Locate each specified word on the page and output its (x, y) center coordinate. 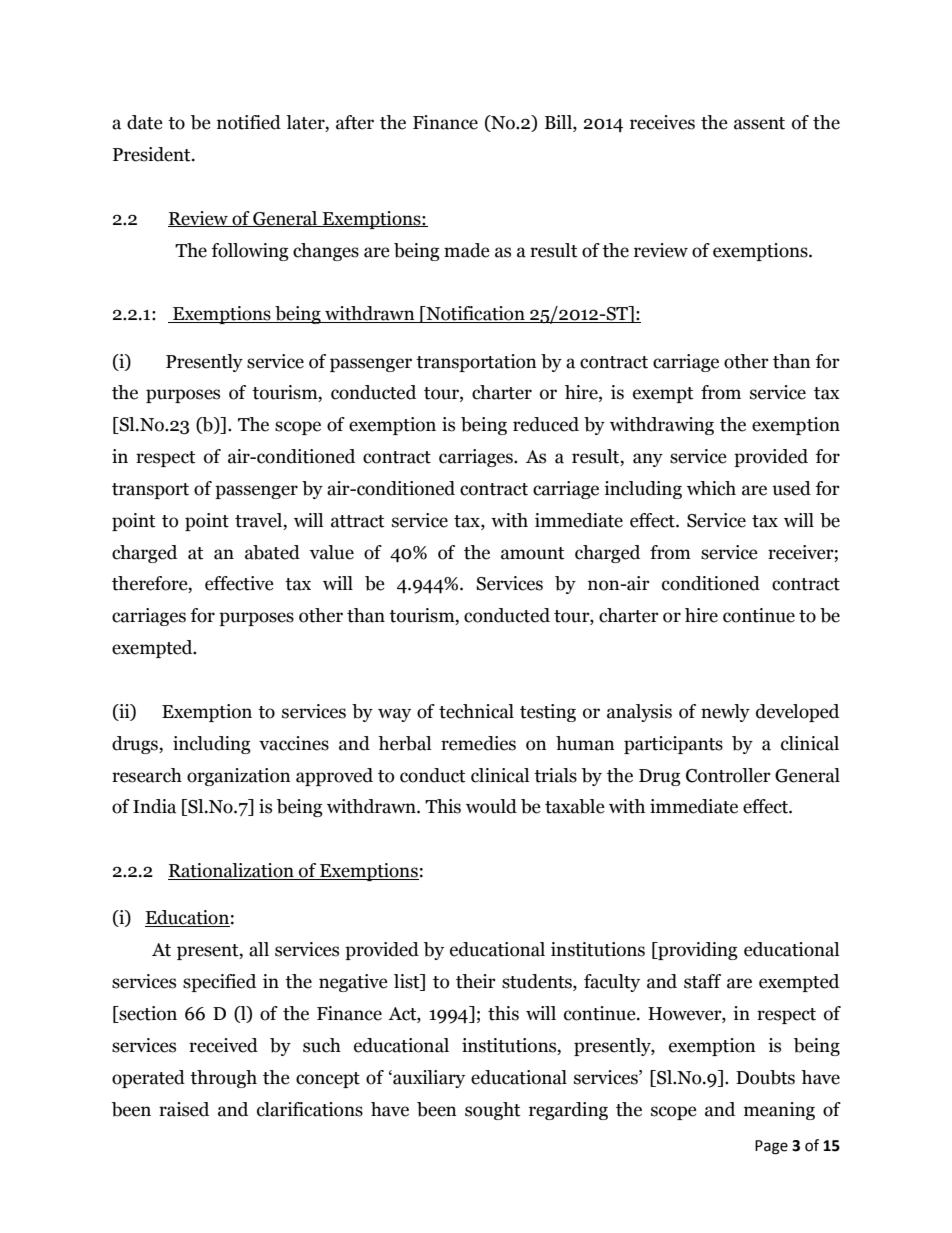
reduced (546, 424)
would (491, 806)
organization (239, 777)
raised (184, 1109)
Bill (559, 123)
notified (249, 122)
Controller (728, 775)
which (711, 488)
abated (272, 552)
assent (759, 123)
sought (493, 1111)
